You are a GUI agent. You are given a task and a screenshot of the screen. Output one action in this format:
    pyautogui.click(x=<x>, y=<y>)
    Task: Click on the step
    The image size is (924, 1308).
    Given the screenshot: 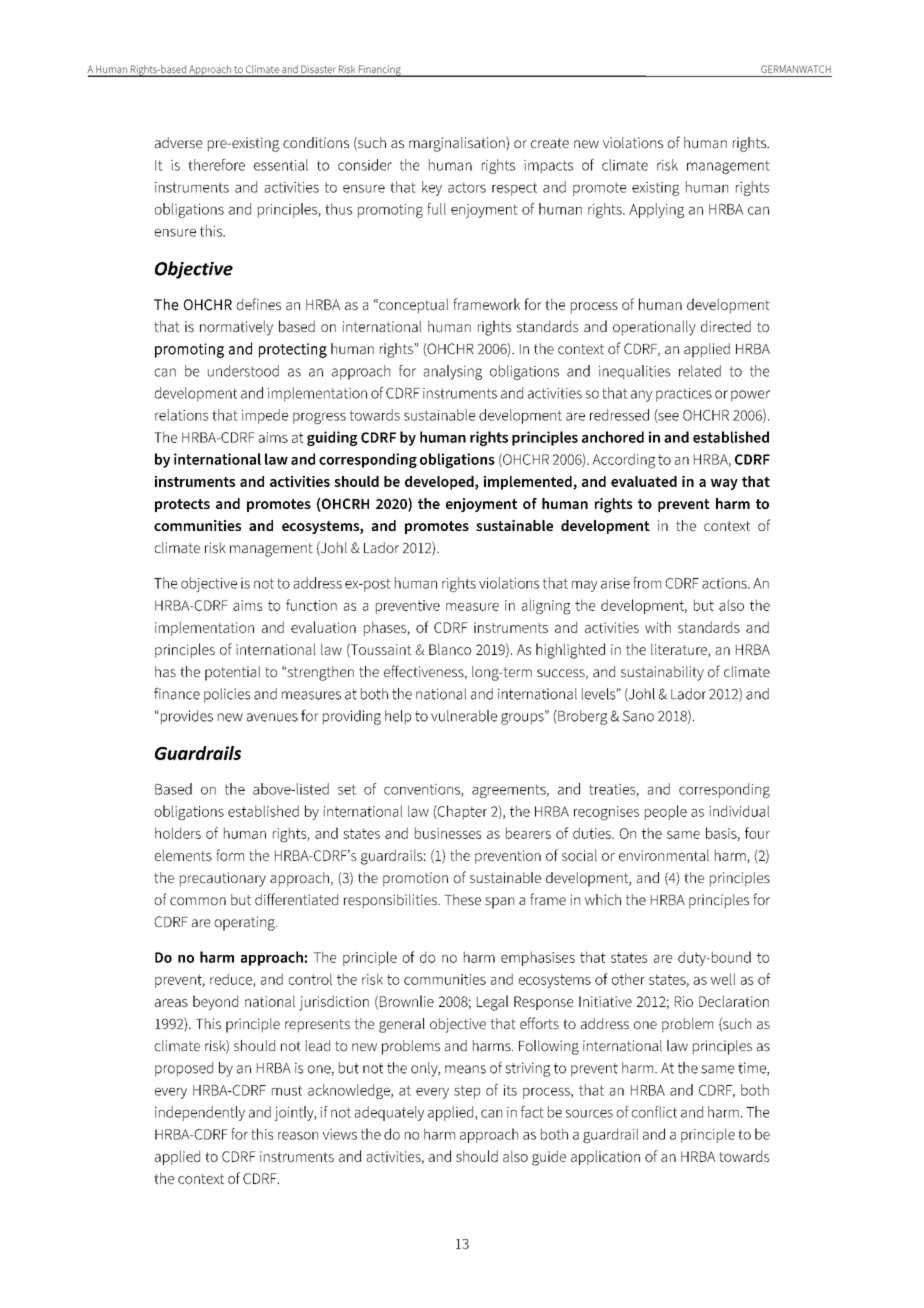 What is the action you would take?
    pyautogui.click(x=467, y=1092)
